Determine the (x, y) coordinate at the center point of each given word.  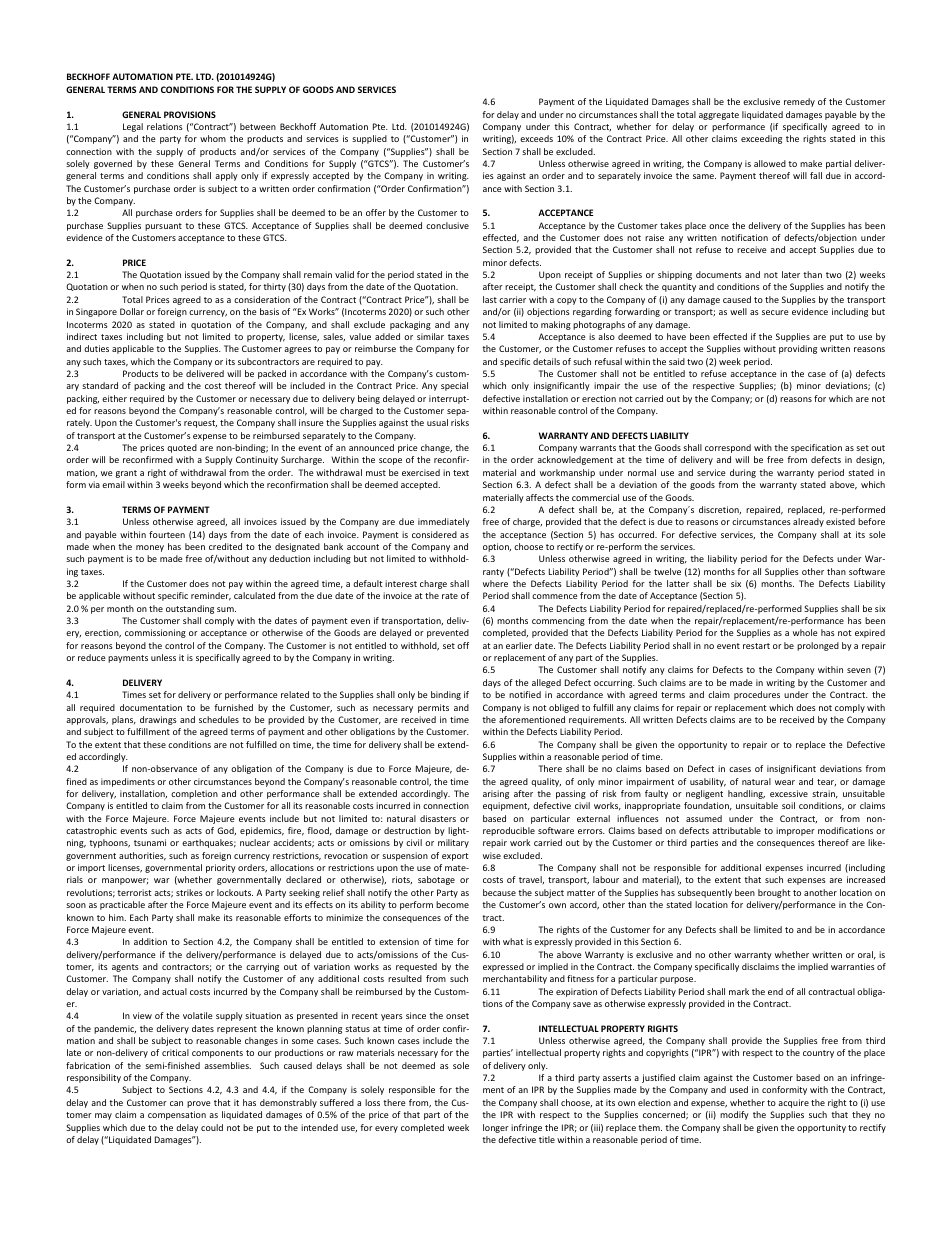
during (743, 473)
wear (785, 782)
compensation (177, 1115)
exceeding (761, 139)
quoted (182, 448)
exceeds (536, 138)
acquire (793, 1103)
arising (496, 794)
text (461, 473)
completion (194, 794)
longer (496, 1128)
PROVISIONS (190, 114)
